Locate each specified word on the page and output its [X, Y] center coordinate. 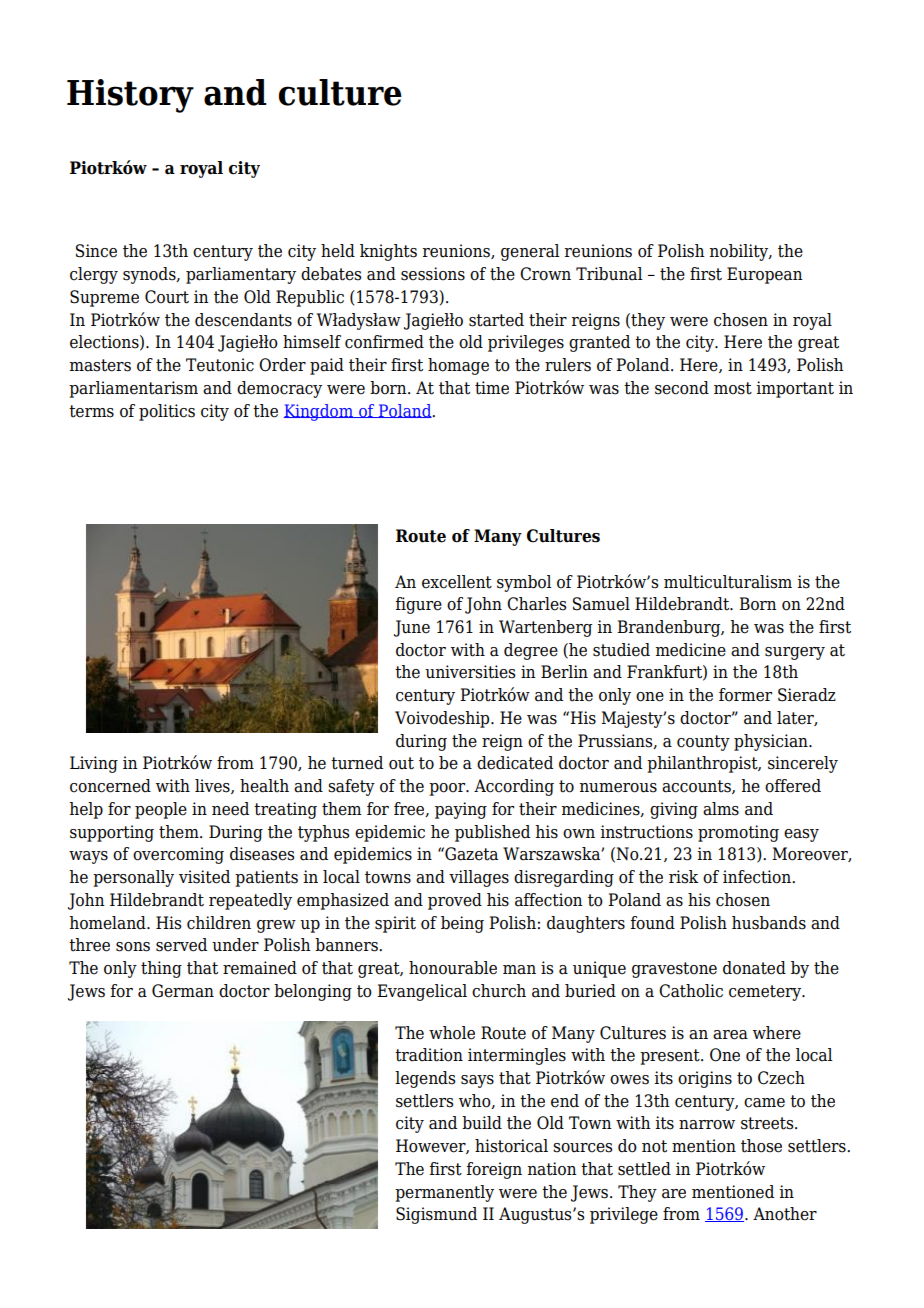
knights [388, 252]
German [183, 991]
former [745, 695]
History [130, 96]
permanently [444, 1193]
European [765, 275]
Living [94, 764]
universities [470, 672]
